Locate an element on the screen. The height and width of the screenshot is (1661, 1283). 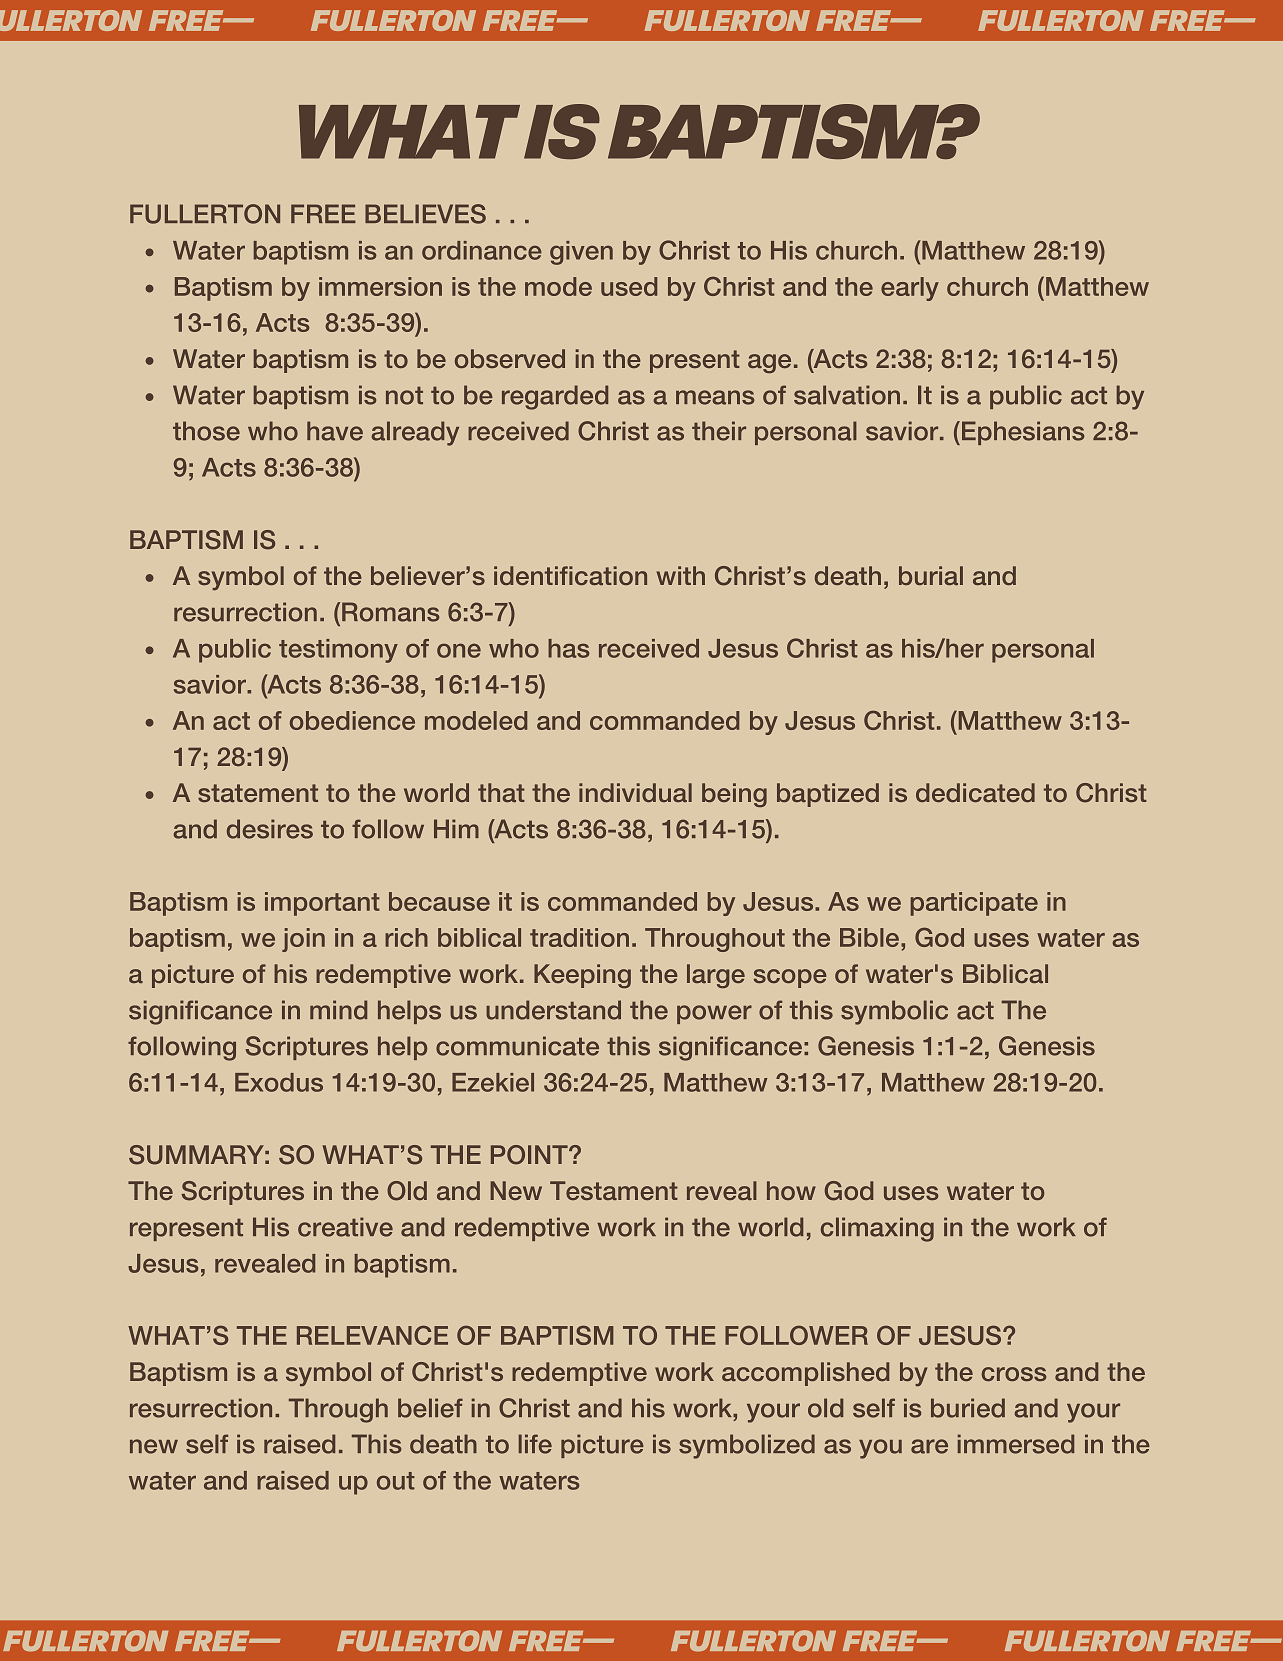
early is located at coordinates (910, 289).
